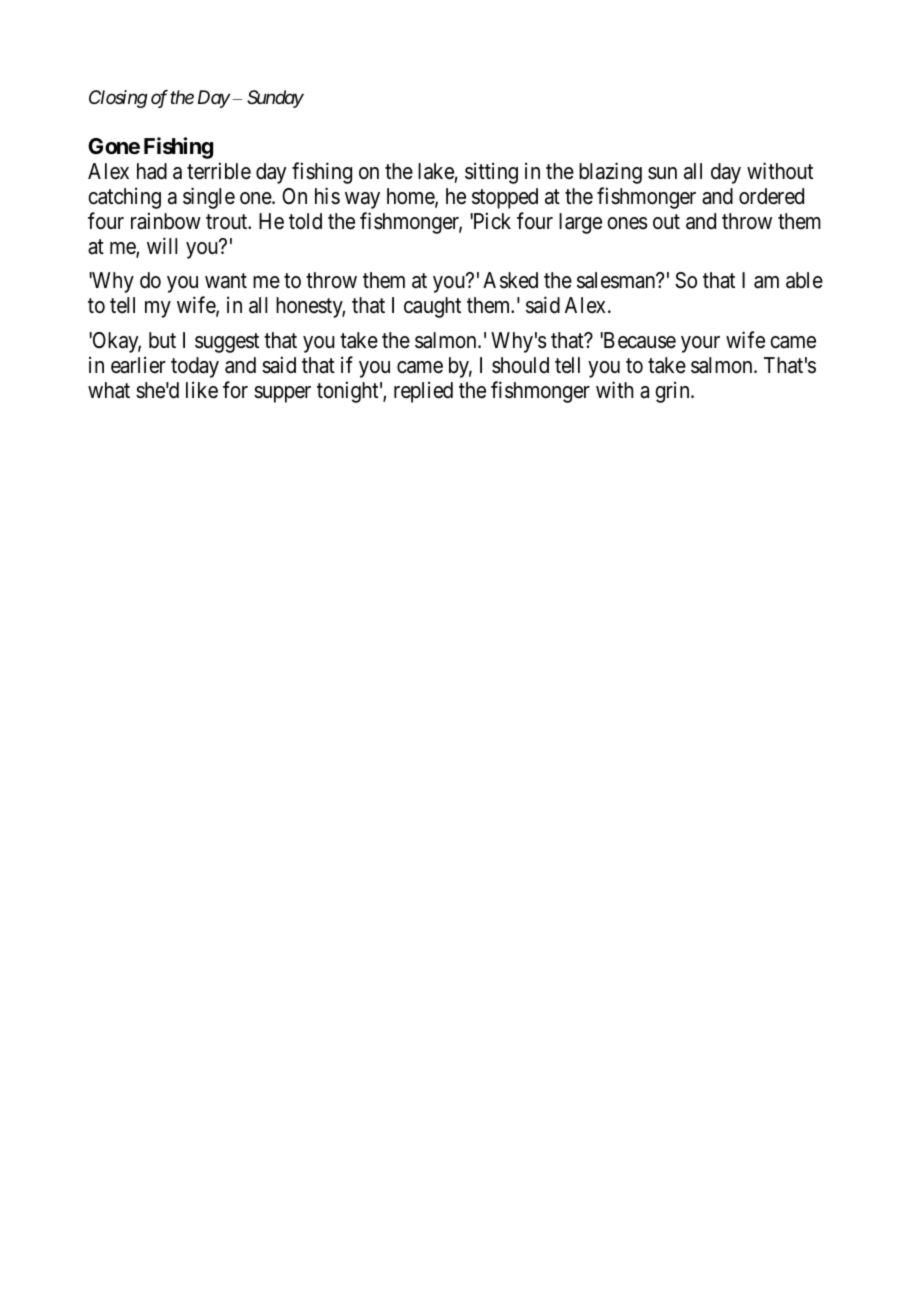 This screenshot has width=924, height=1308. What do you see at coordinates (162, 245) in the screenshot?
I see `will` at bounding box center [162, 245].
